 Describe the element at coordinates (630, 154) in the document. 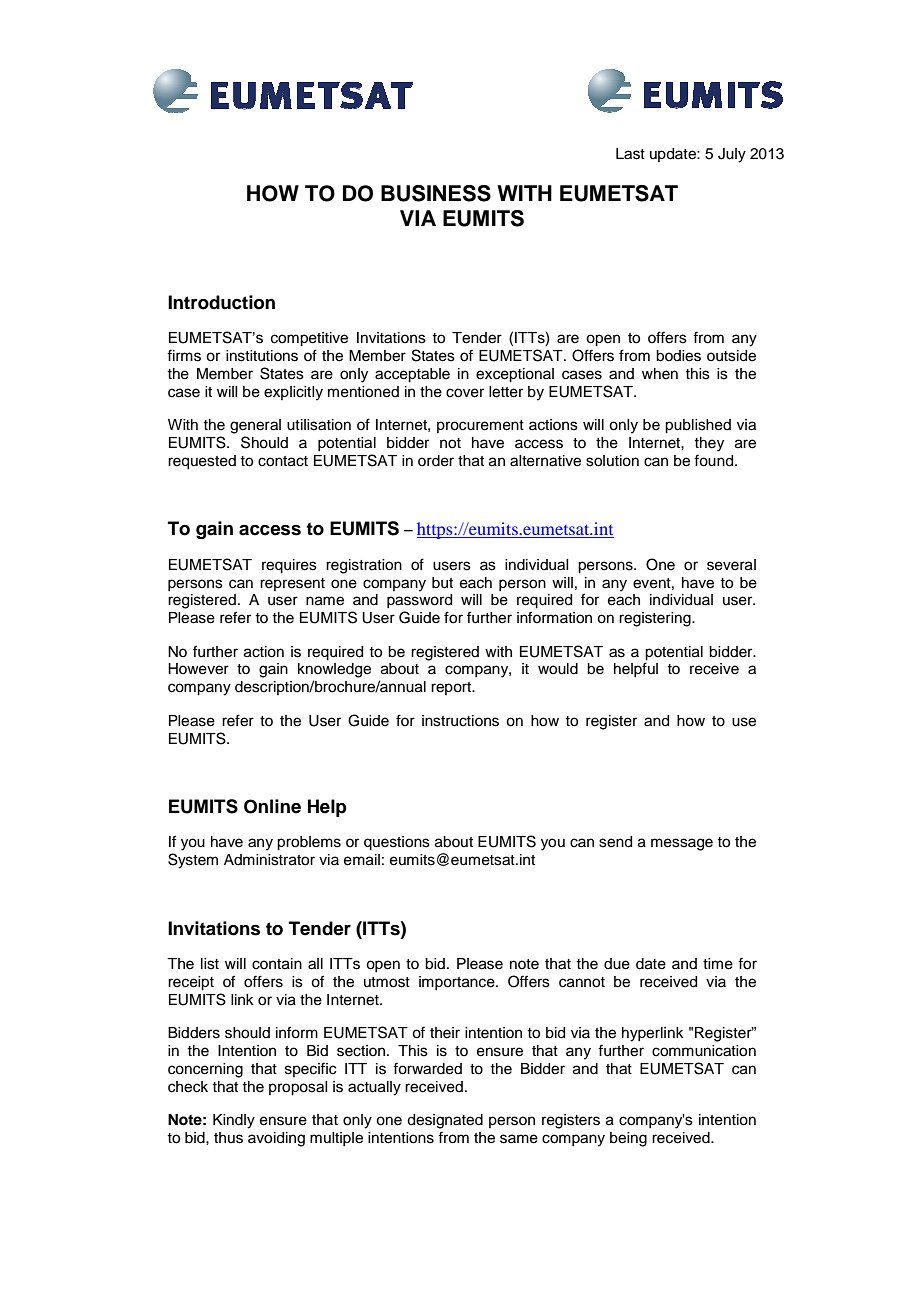

I see `Last` at that location.
